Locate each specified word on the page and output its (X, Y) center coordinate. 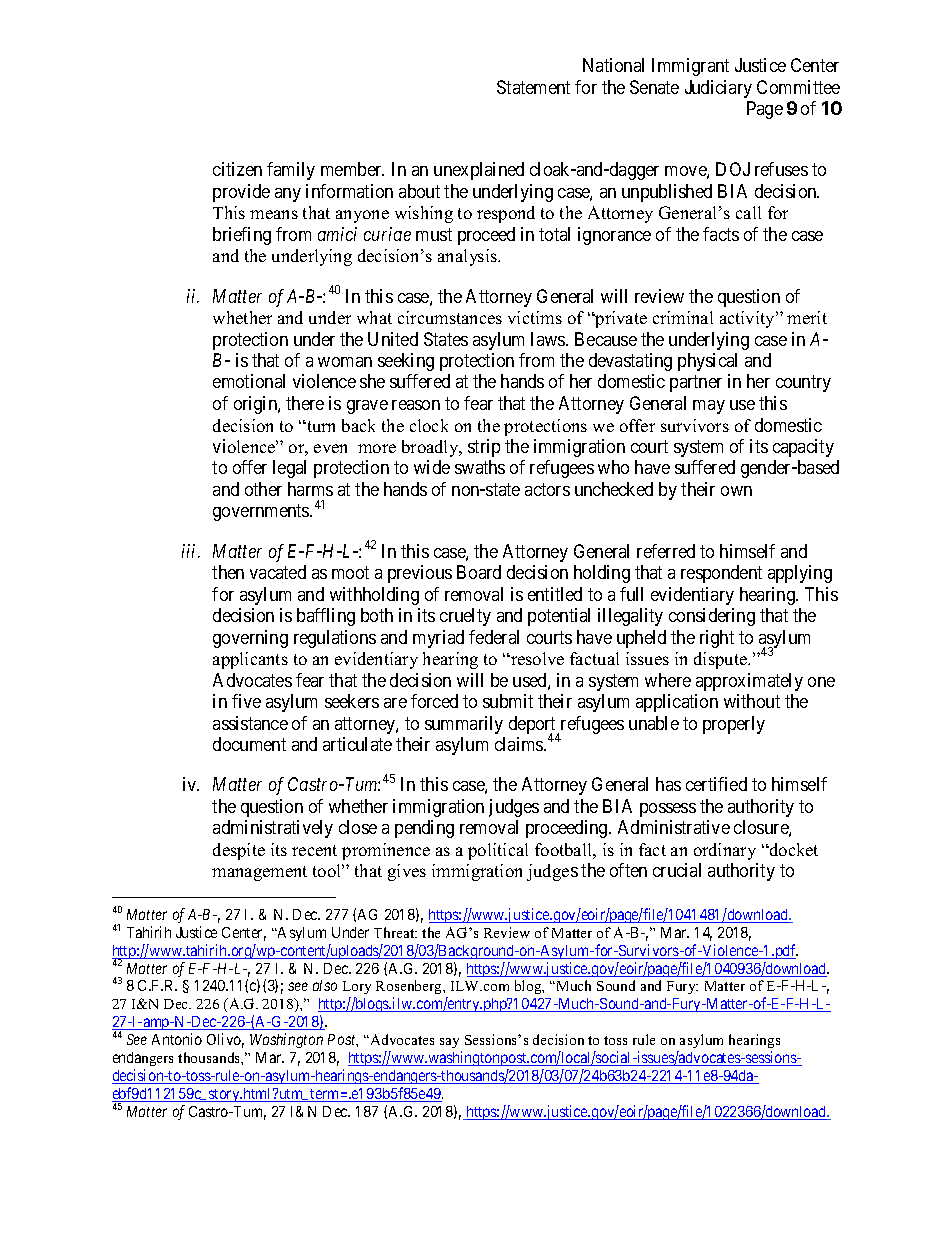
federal (494, 637)
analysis (469, 257)
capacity (803, 448)
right (717, 639)
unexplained (479, 171)
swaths (480, 467)
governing (250, 639)
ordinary (725, 851)
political (498, 851)
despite (239, 851)
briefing (242, 236)
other (263, 489)
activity (749, 319)
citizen (237, 169)
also (325, 985)
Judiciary (718, 89)
